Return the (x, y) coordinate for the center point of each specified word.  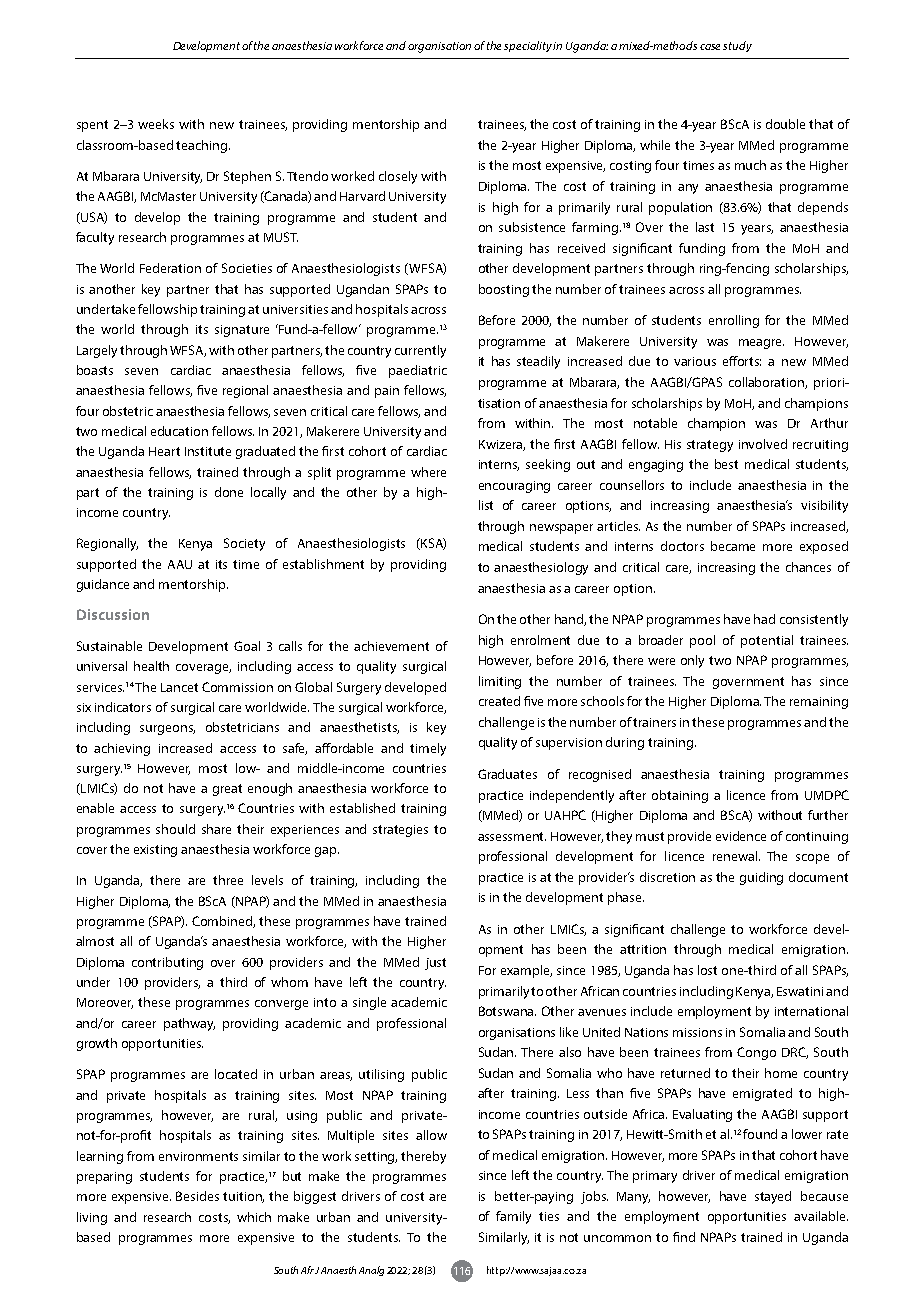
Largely (97, 351)
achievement (391, 646)
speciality (529, 46)
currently (420, 351)
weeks (156, 124)
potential (767, 641)
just (435, 964)
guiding (761, 878)
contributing (167, 963)
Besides (197, 1196)
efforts (742, 361)
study (737, 46)
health (151, 666)
